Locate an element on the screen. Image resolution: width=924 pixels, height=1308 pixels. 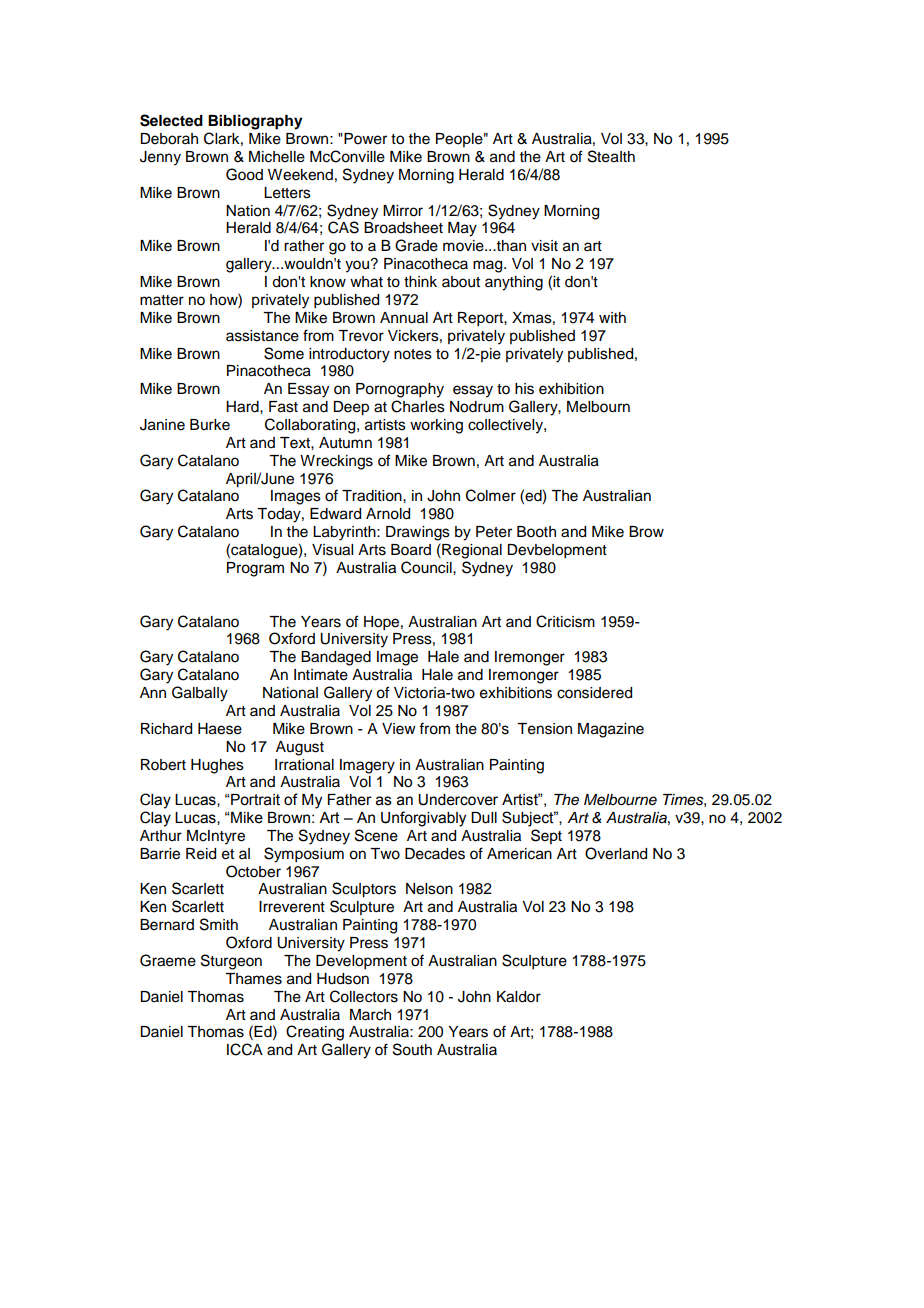
Stealth is located at coordinates (611, 156).
